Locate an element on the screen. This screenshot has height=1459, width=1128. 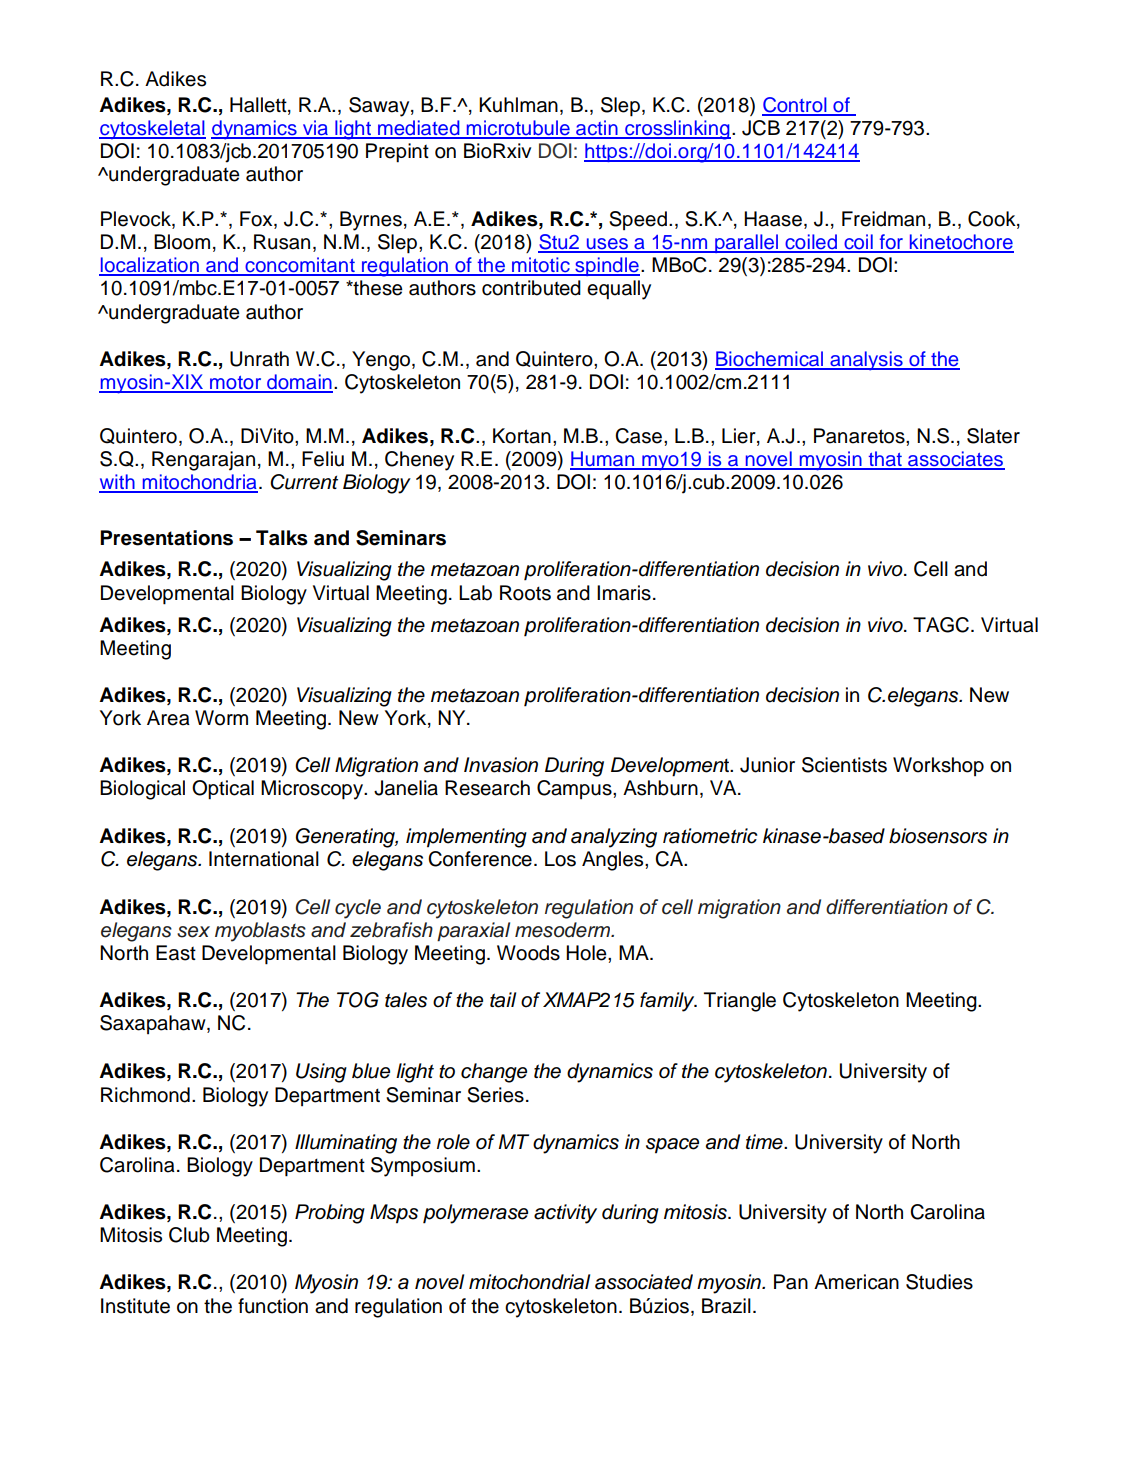
motor is located at coordinates (236, 384).
